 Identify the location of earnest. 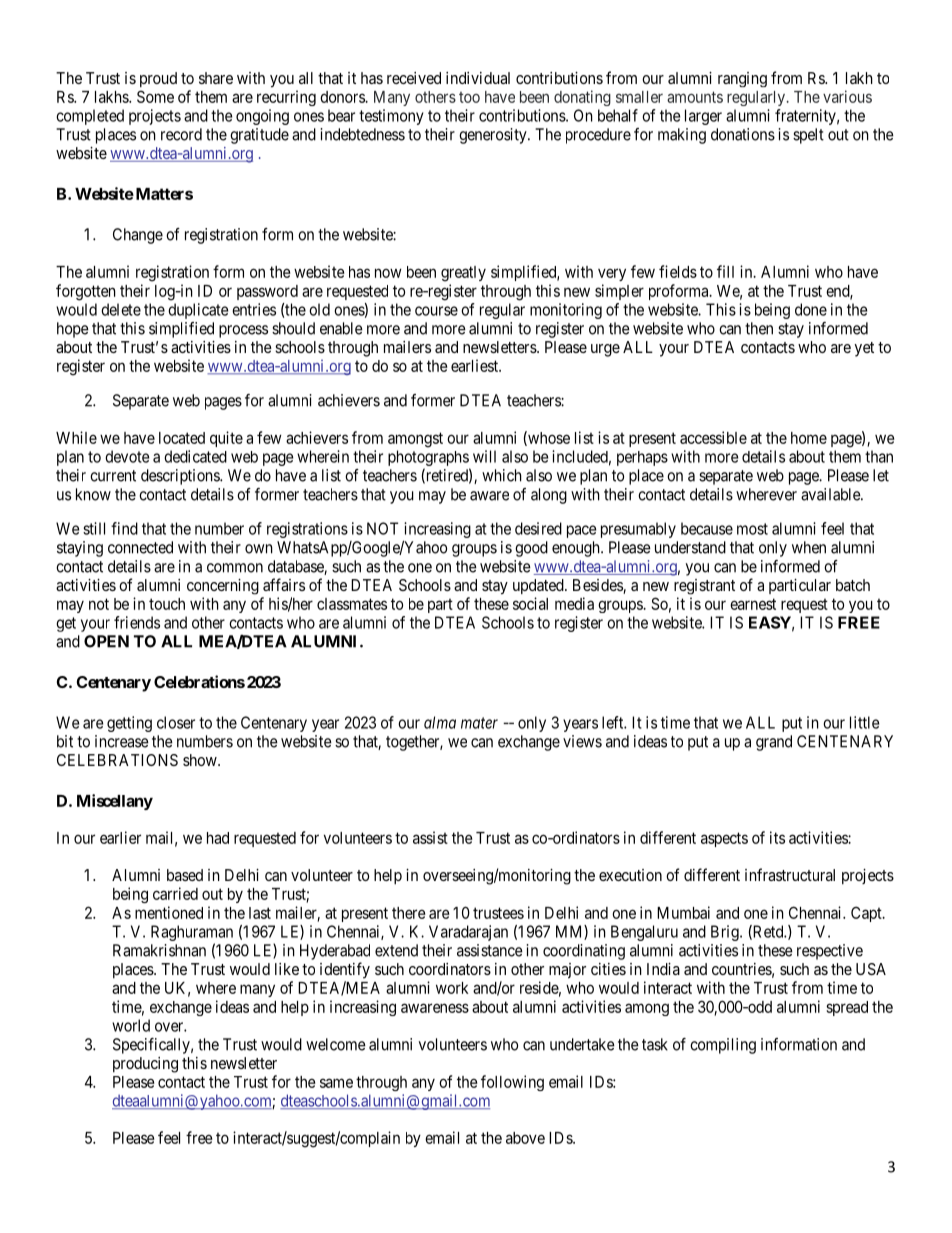
(753, 604).
